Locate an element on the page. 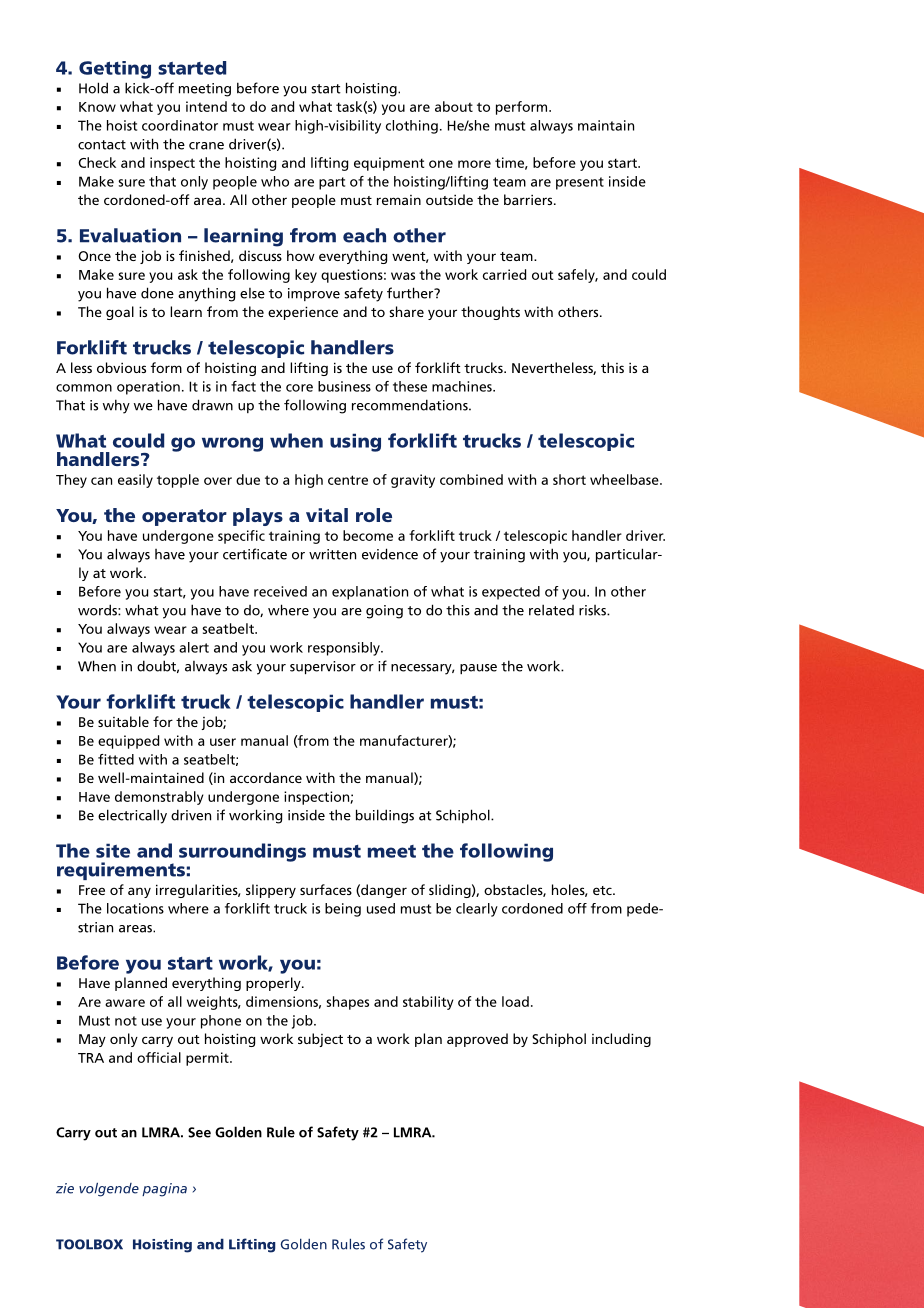  clothing is located at coordinates (412, 127).
